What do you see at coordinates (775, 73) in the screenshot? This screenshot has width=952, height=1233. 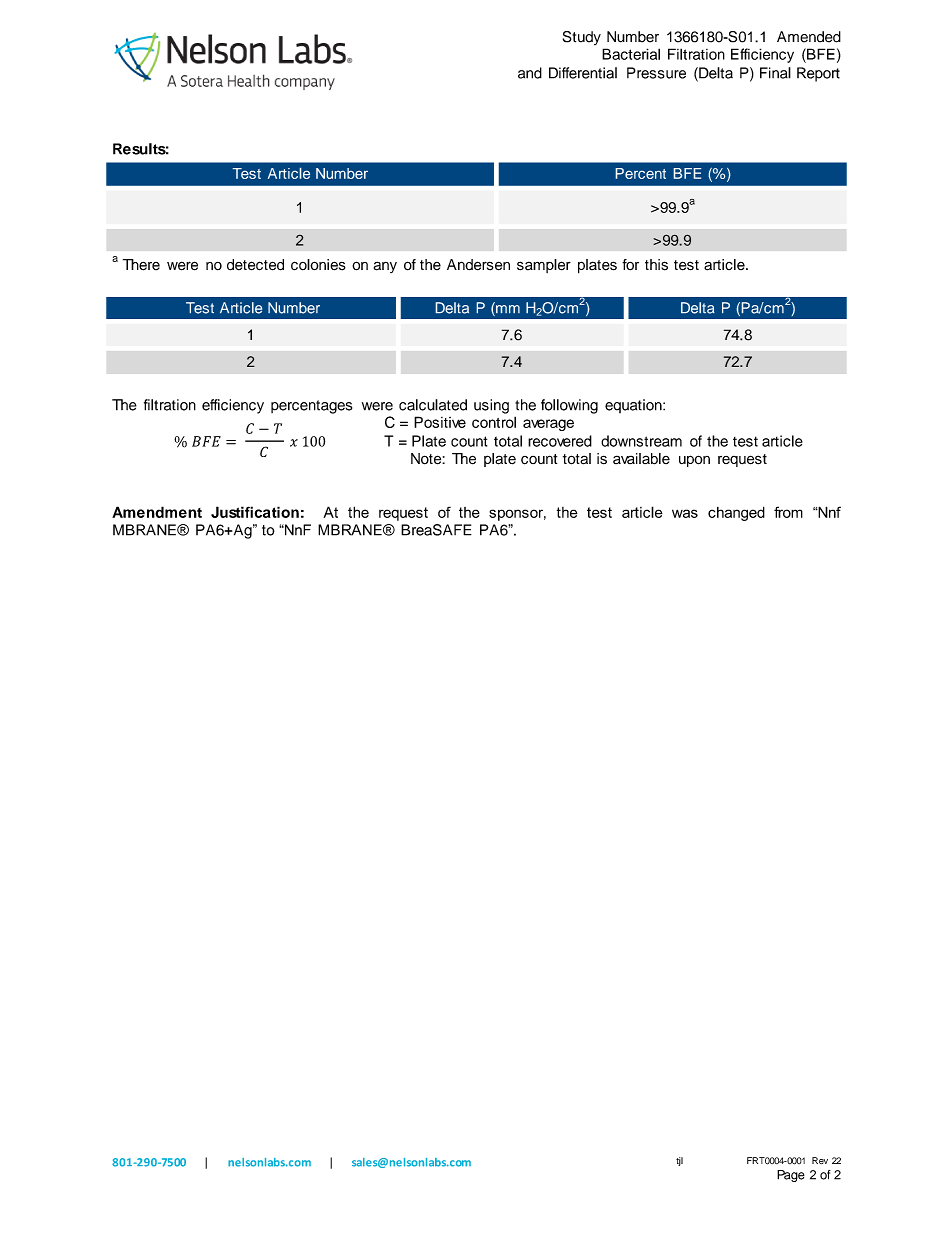 I see `Final` at bounding box center [775, 73].
